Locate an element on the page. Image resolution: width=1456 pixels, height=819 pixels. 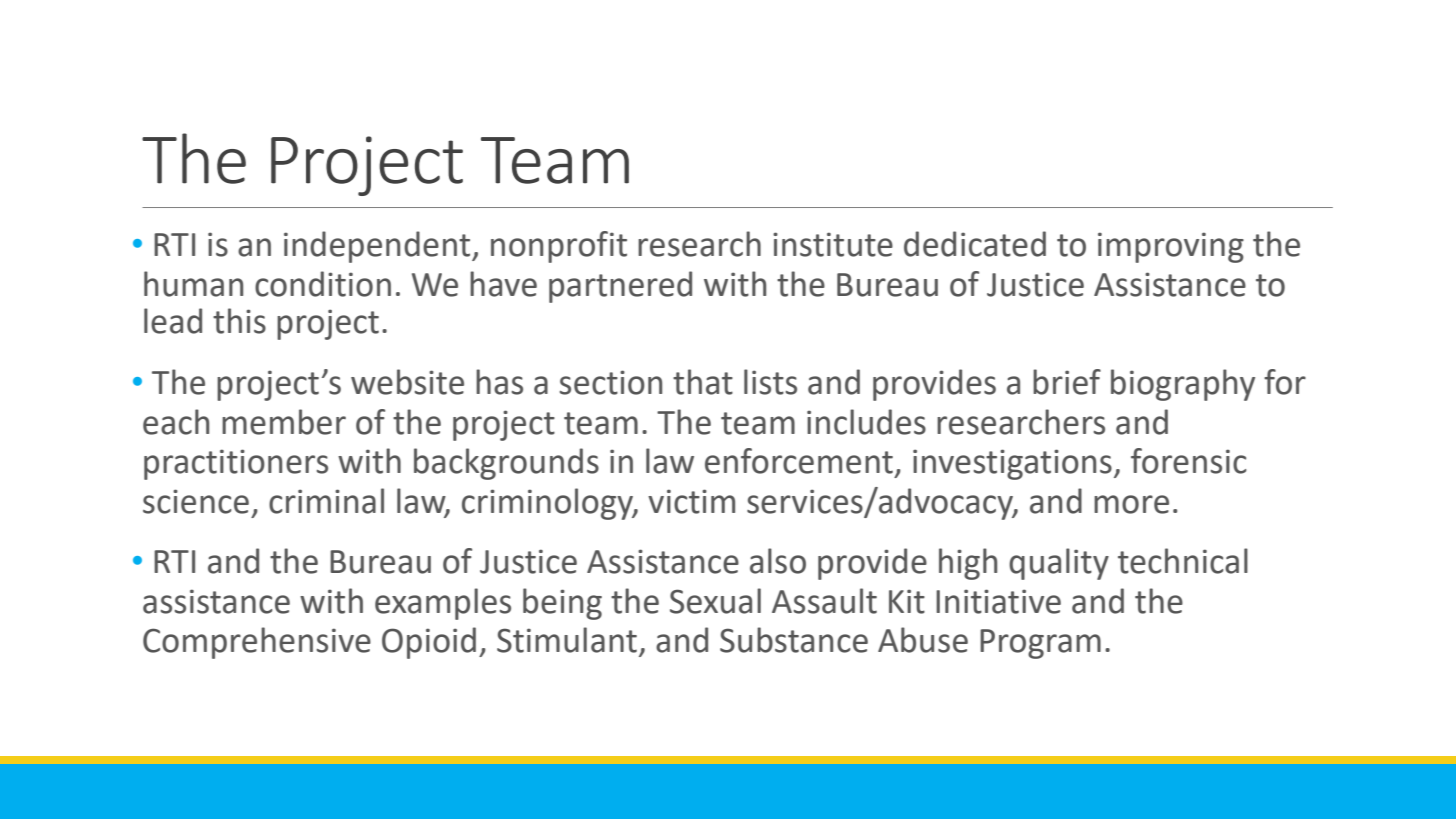
quality is located at coordinates (1059, 564).
